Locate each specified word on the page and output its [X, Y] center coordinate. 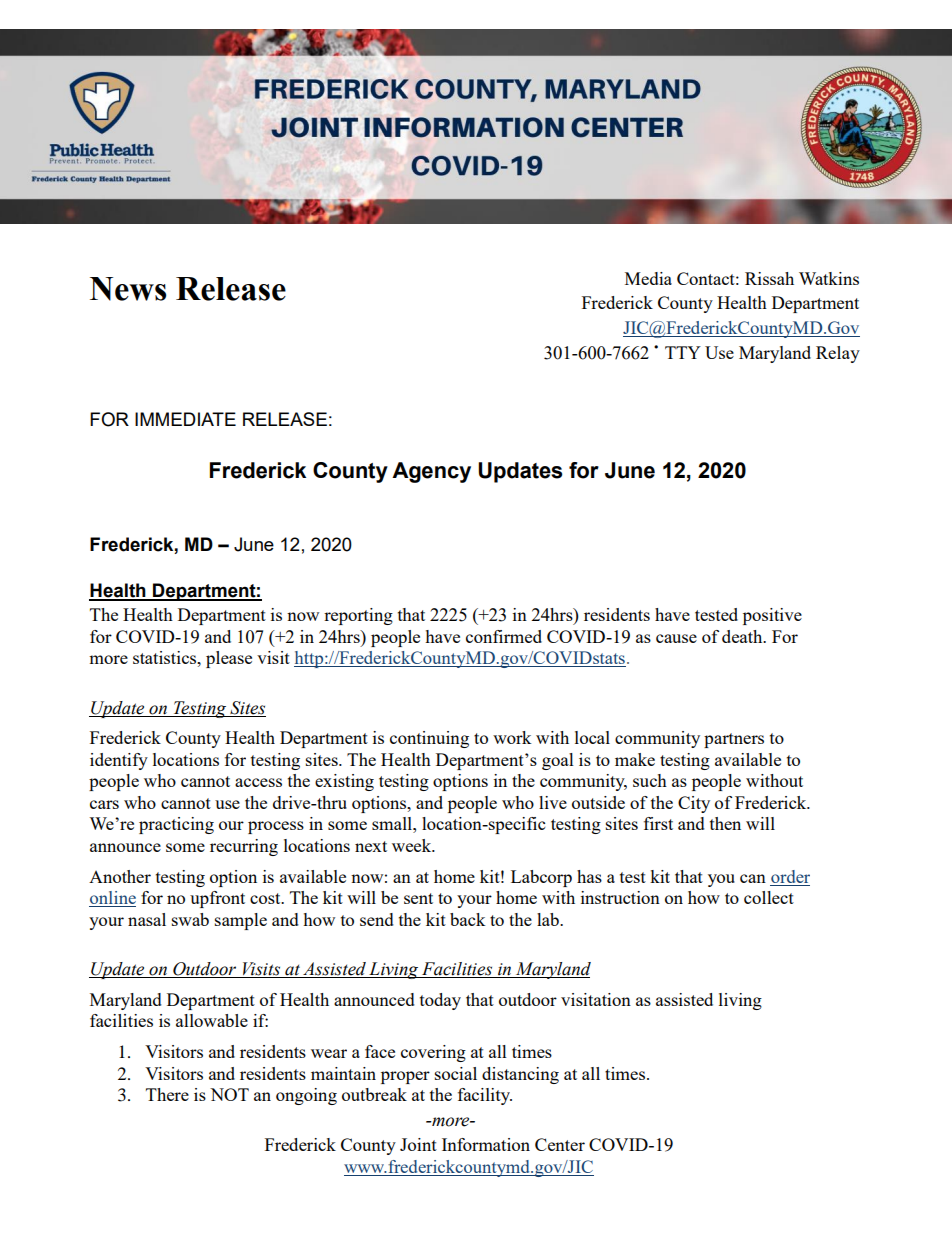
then [725, 823]
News [128, 289]
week [413, 845]
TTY [683, 352]
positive [772, 616]
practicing [176, 825]
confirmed [504, 636]
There [167, 1094]
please [229, 659]
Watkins [829, 278]
